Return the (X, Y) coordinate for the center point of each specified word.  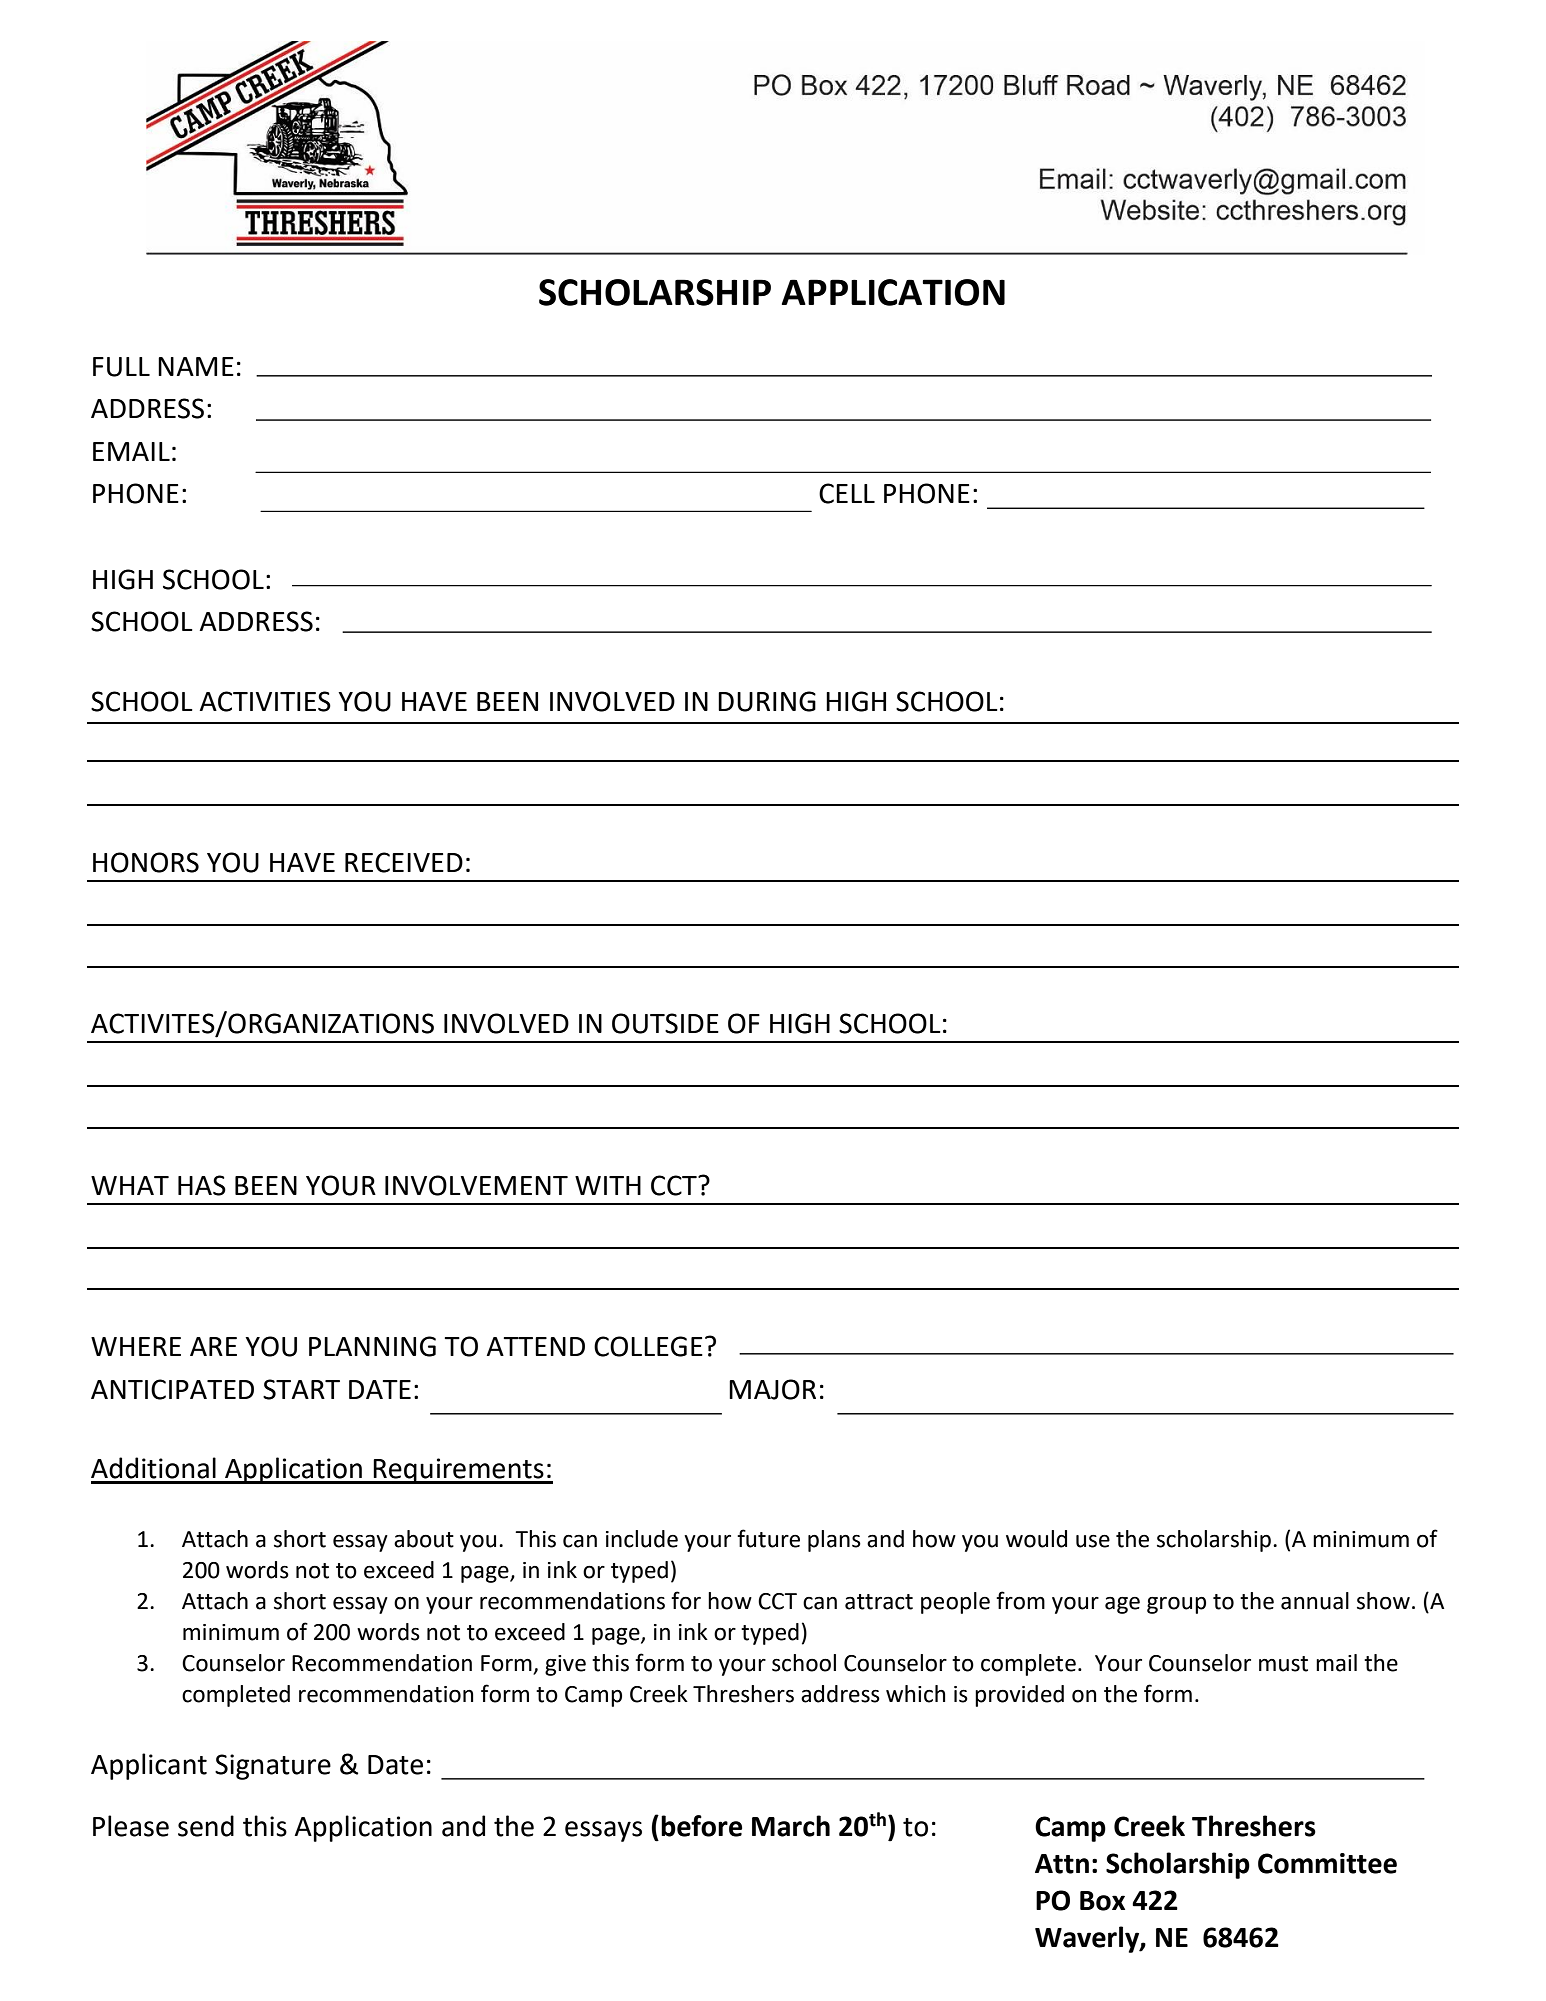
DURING (767, 701)
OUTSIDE (665, 1023)
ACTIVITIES (265, 701)
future (768, 1538)
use (1093, 1541)
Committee (1327, 1863)
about (424, 1539)
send (206, 1826)
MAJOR (772, 1389)
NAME (196, 366)
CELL (847, 493)
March (791, 1826)
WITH (608, 1185)
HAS (202, 1185)
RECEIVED (404, 862)
